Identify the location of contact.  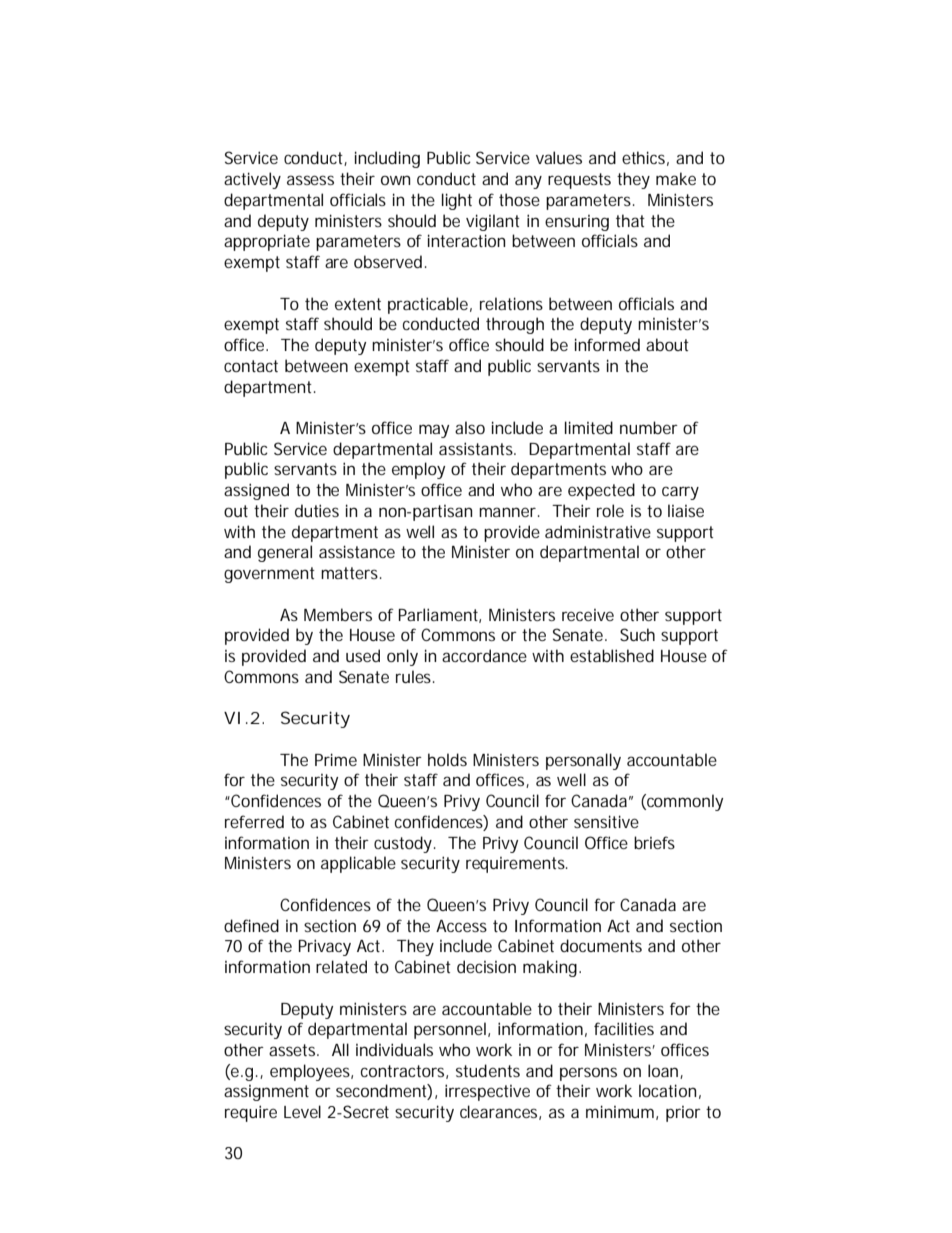
(251, 366).
